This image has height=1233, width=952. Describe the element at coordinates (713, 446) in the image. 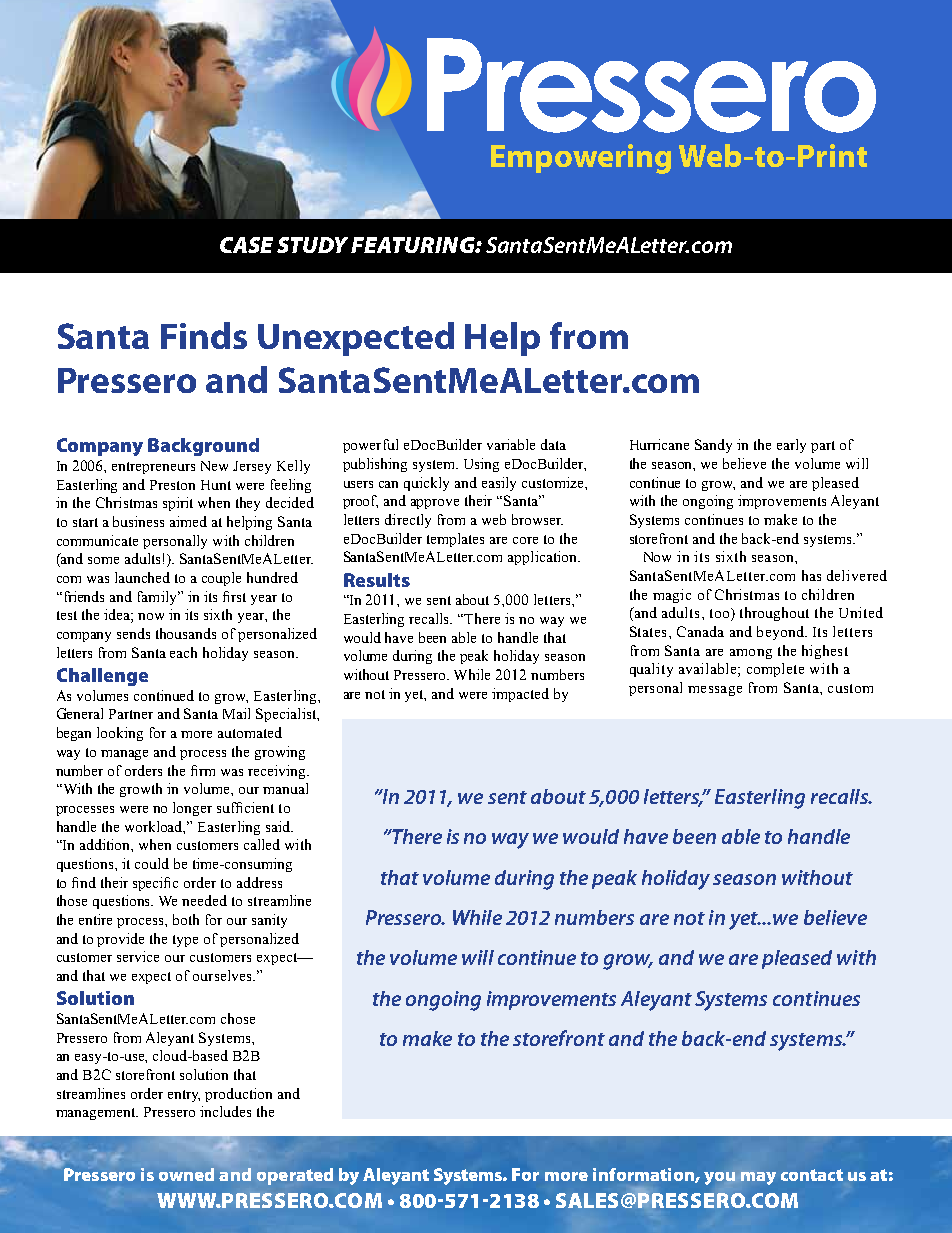

I see `Sandy` at that location.
